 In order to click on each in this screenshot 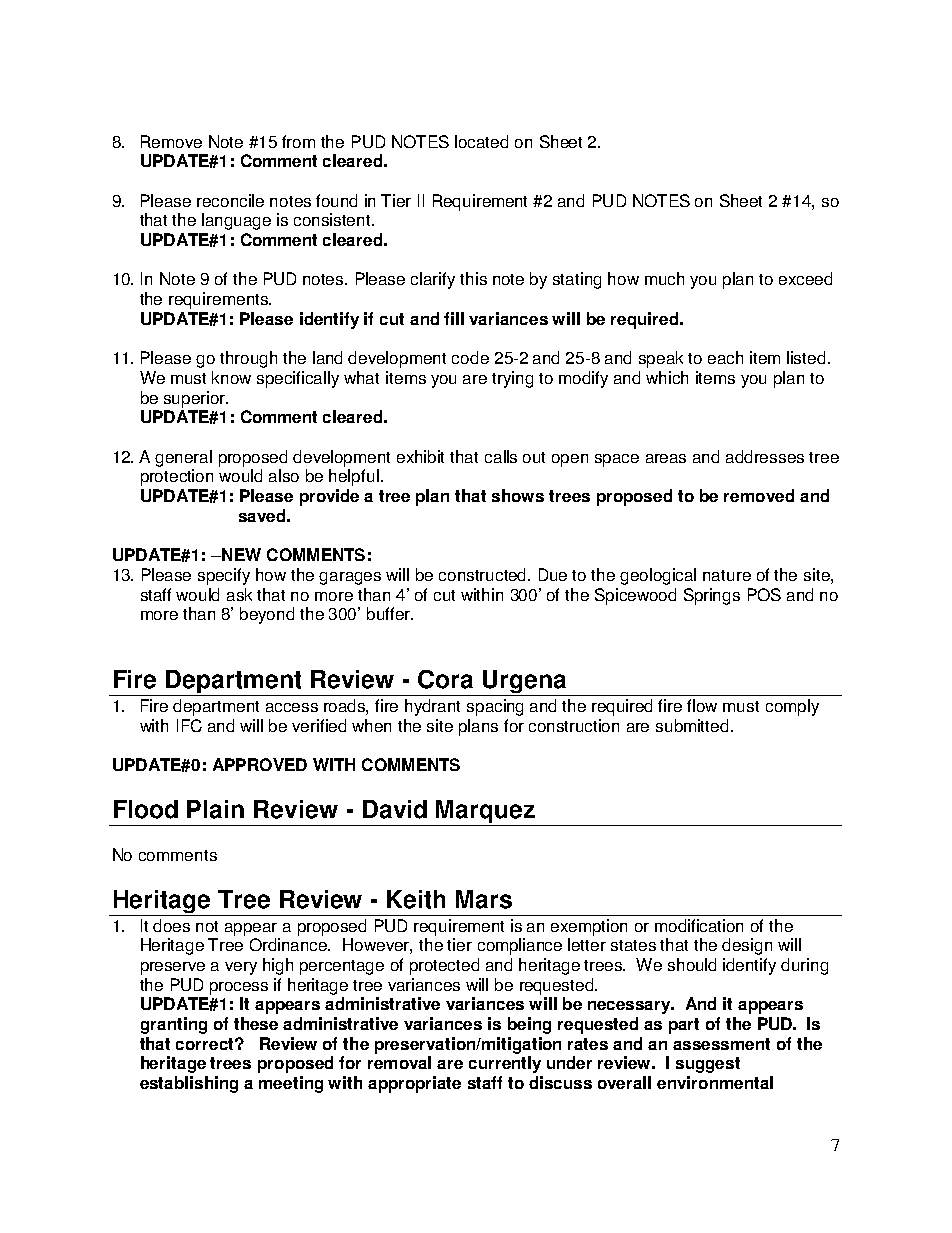, I will do `click(725, 357)`.
